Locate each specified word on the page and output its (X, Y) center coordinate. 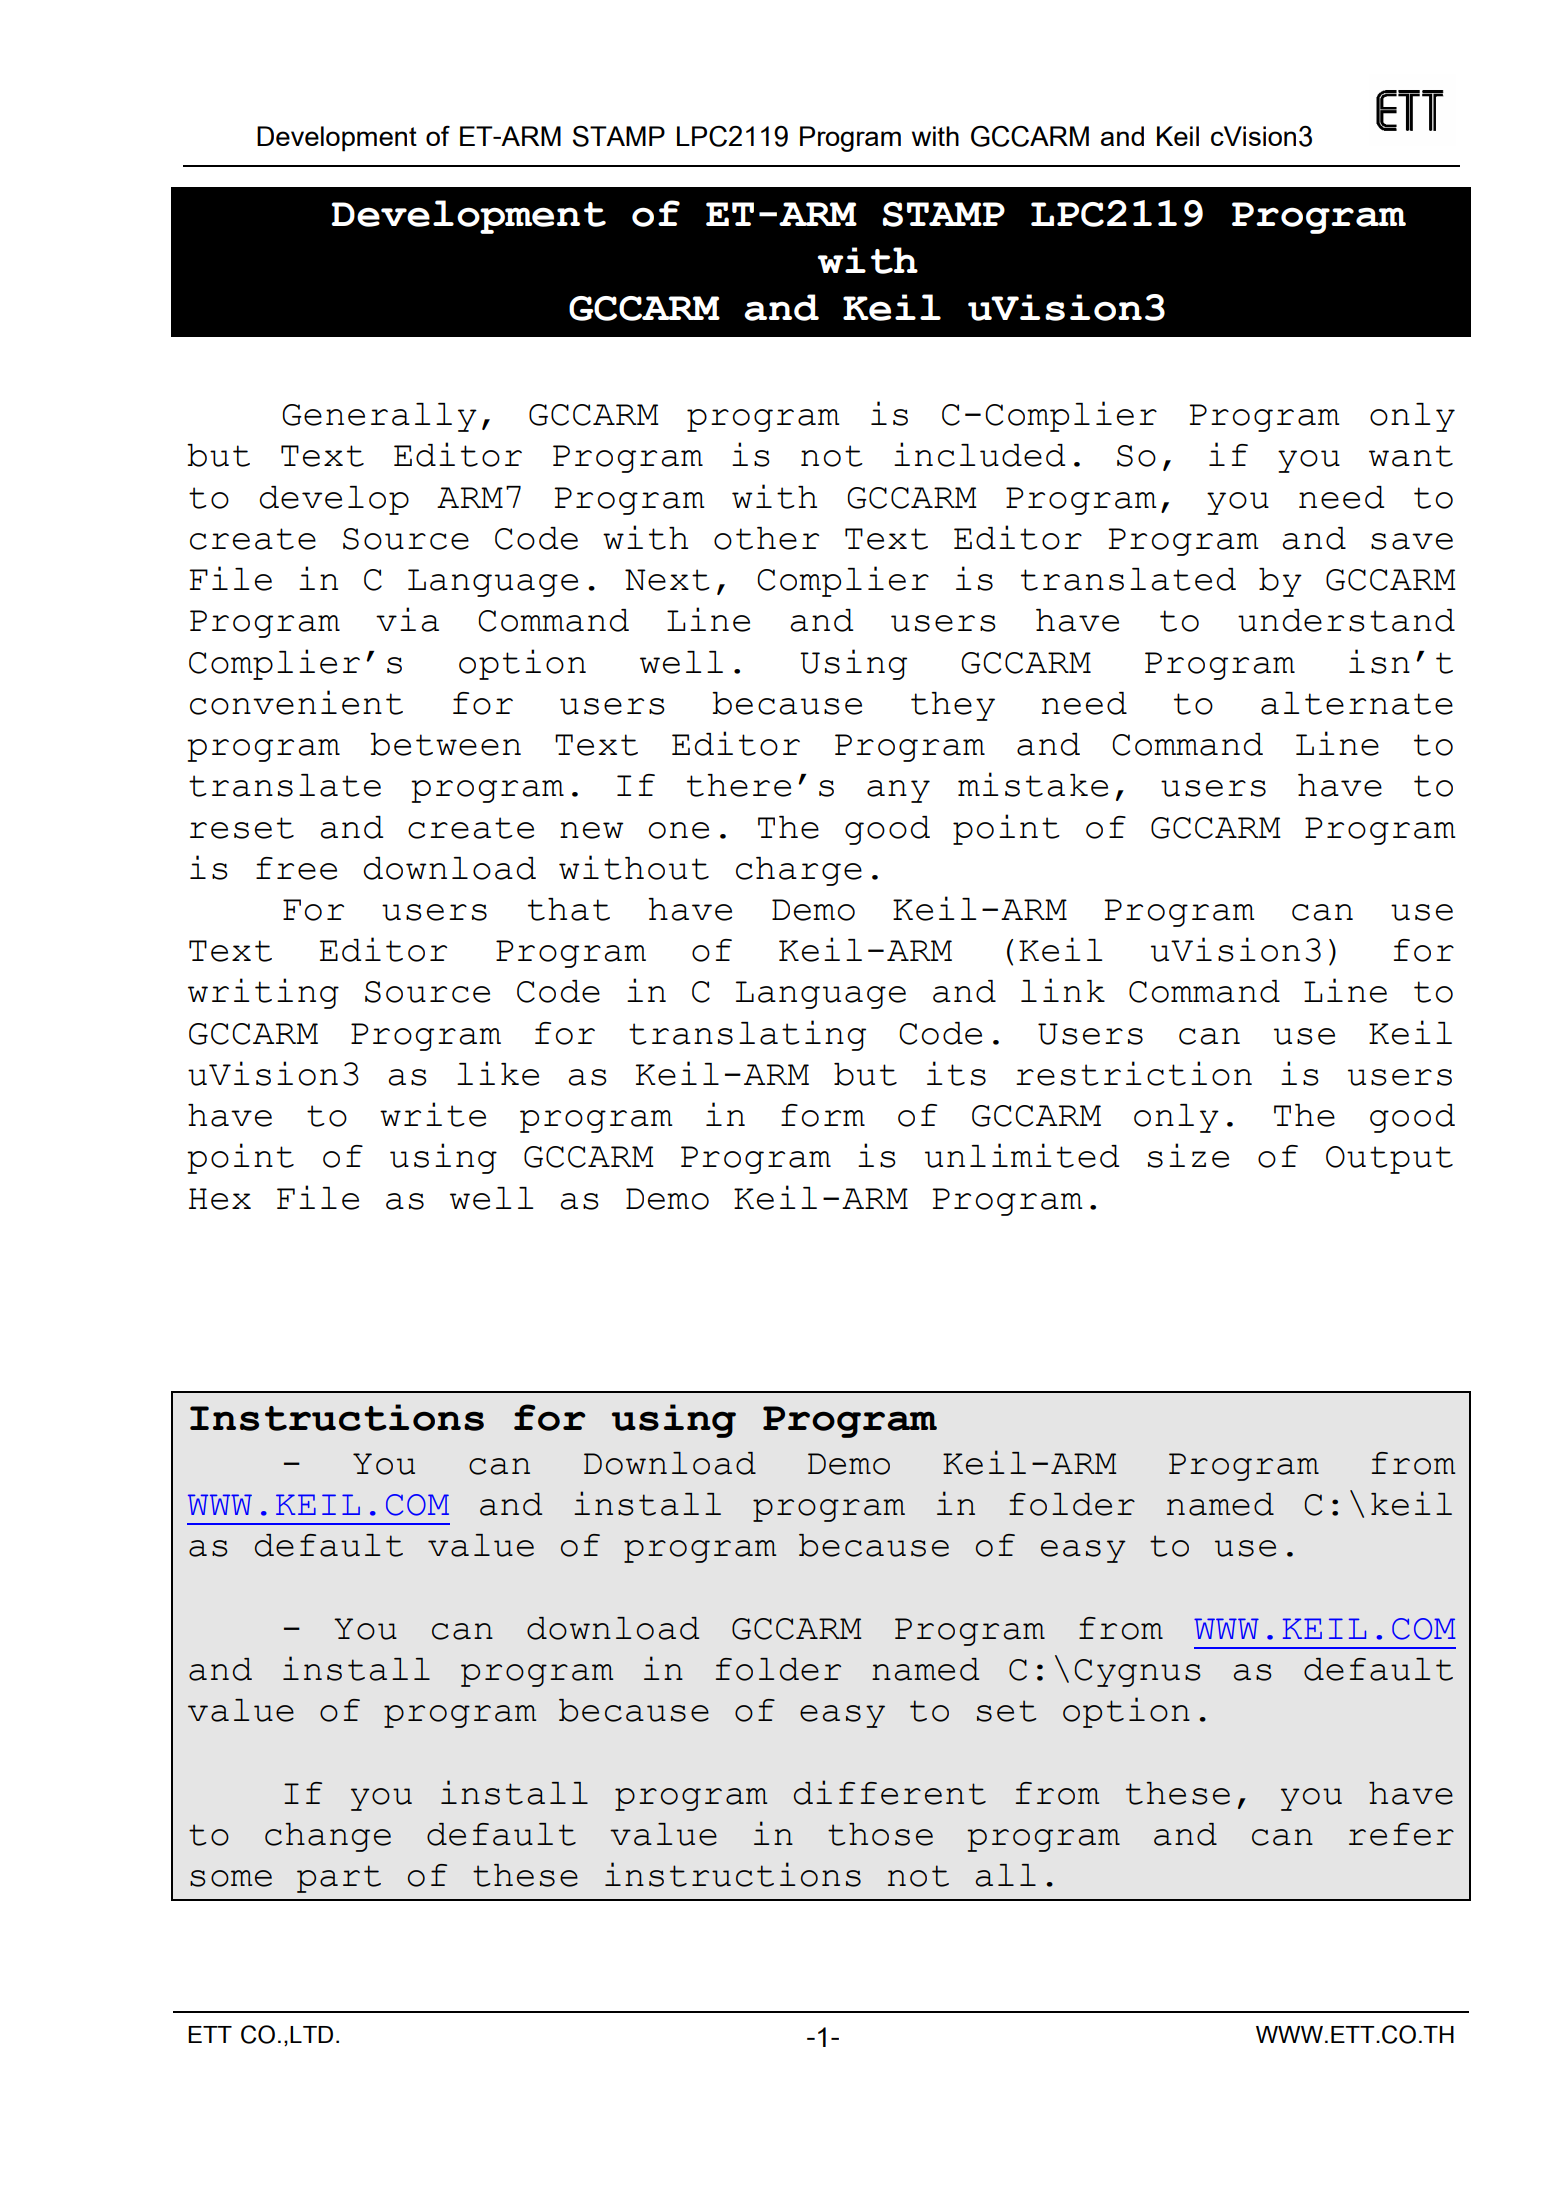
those (880, 1834)
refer (1401, 1834)
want (1411, 456)
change (328, 1837)
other (766, 538)
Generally (380, 417)
